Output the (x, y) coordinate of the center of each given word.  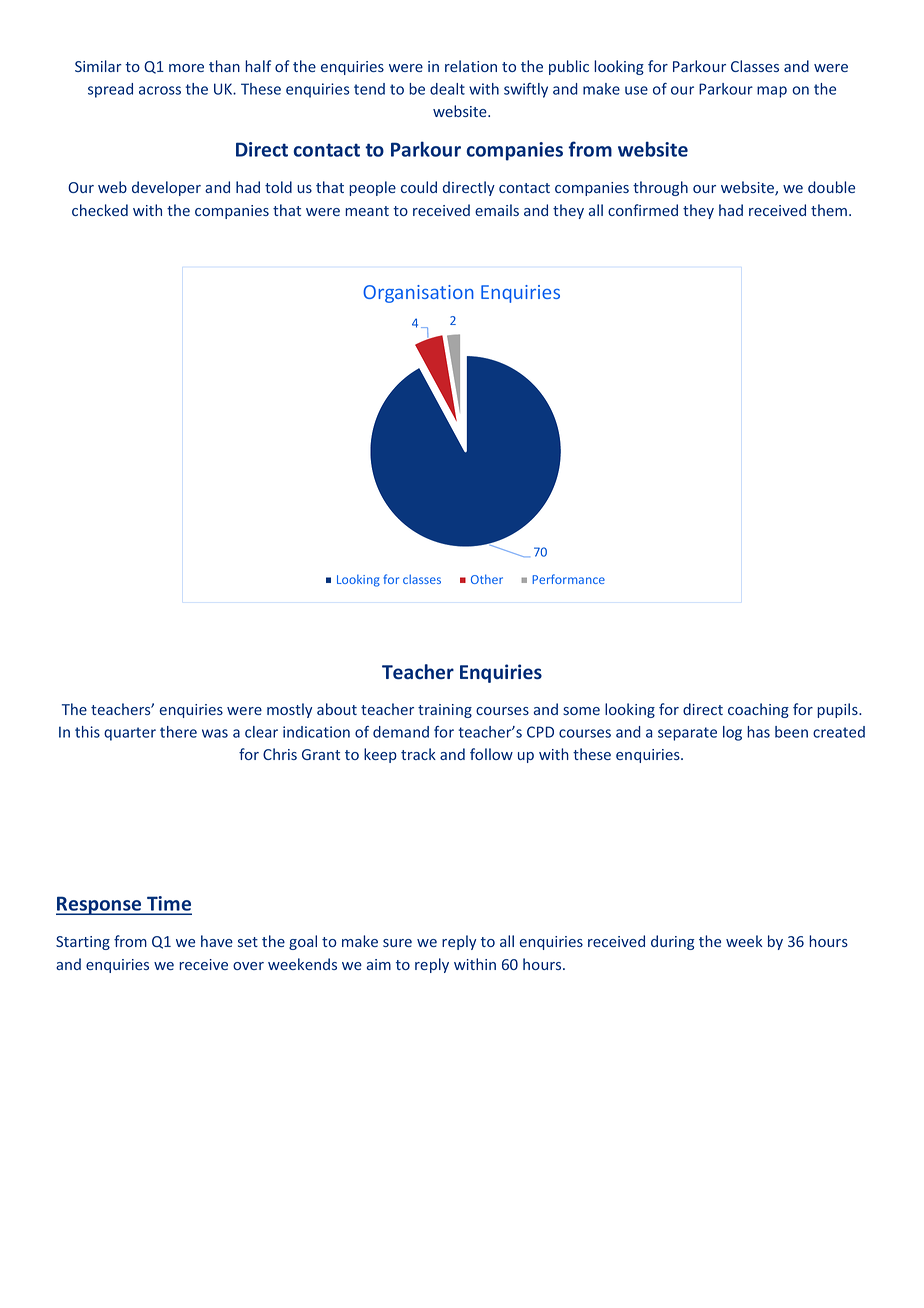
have (217, 941)
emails (497, 210)
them (829, 210)
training (445, 711)
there (178, 732)
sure (397, 943)
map (772, 92)
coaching (758, 710)
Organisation (418, 294)
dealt (447, 89)
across (160, 90)
